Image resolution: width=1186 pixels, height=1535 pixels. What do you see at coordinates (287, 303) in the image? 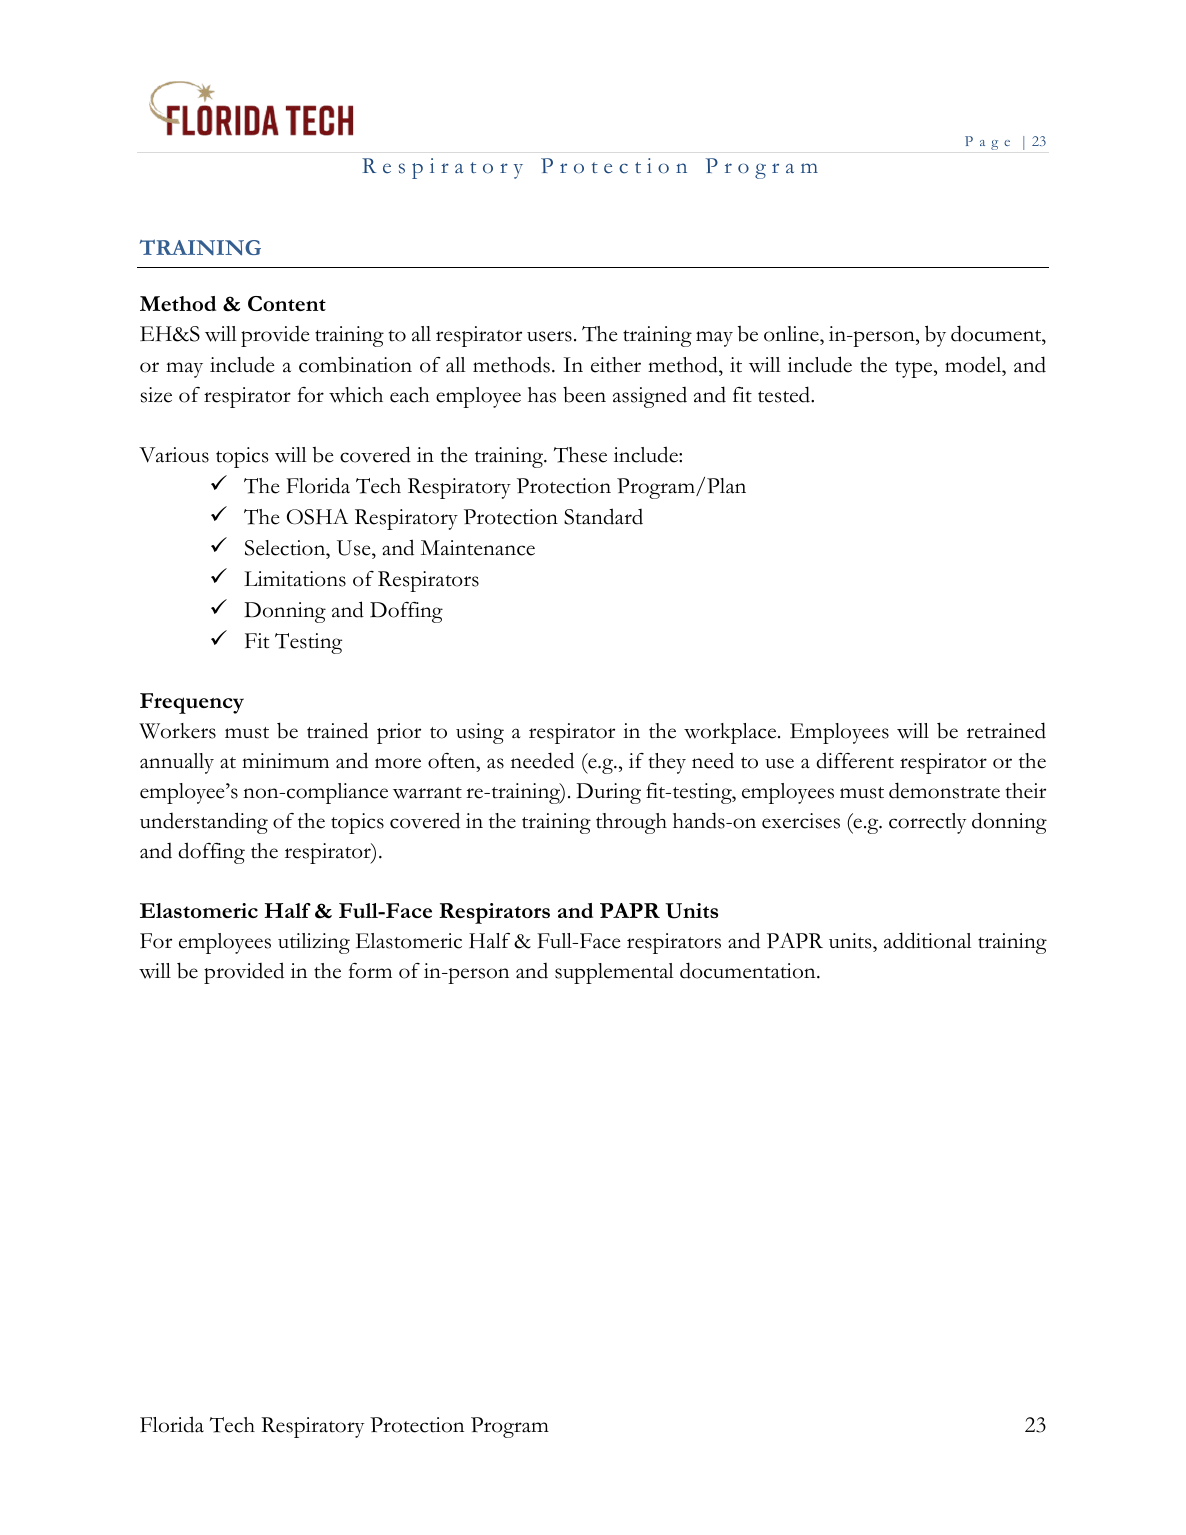
I see `Content` at bounding box center [287, 303].
